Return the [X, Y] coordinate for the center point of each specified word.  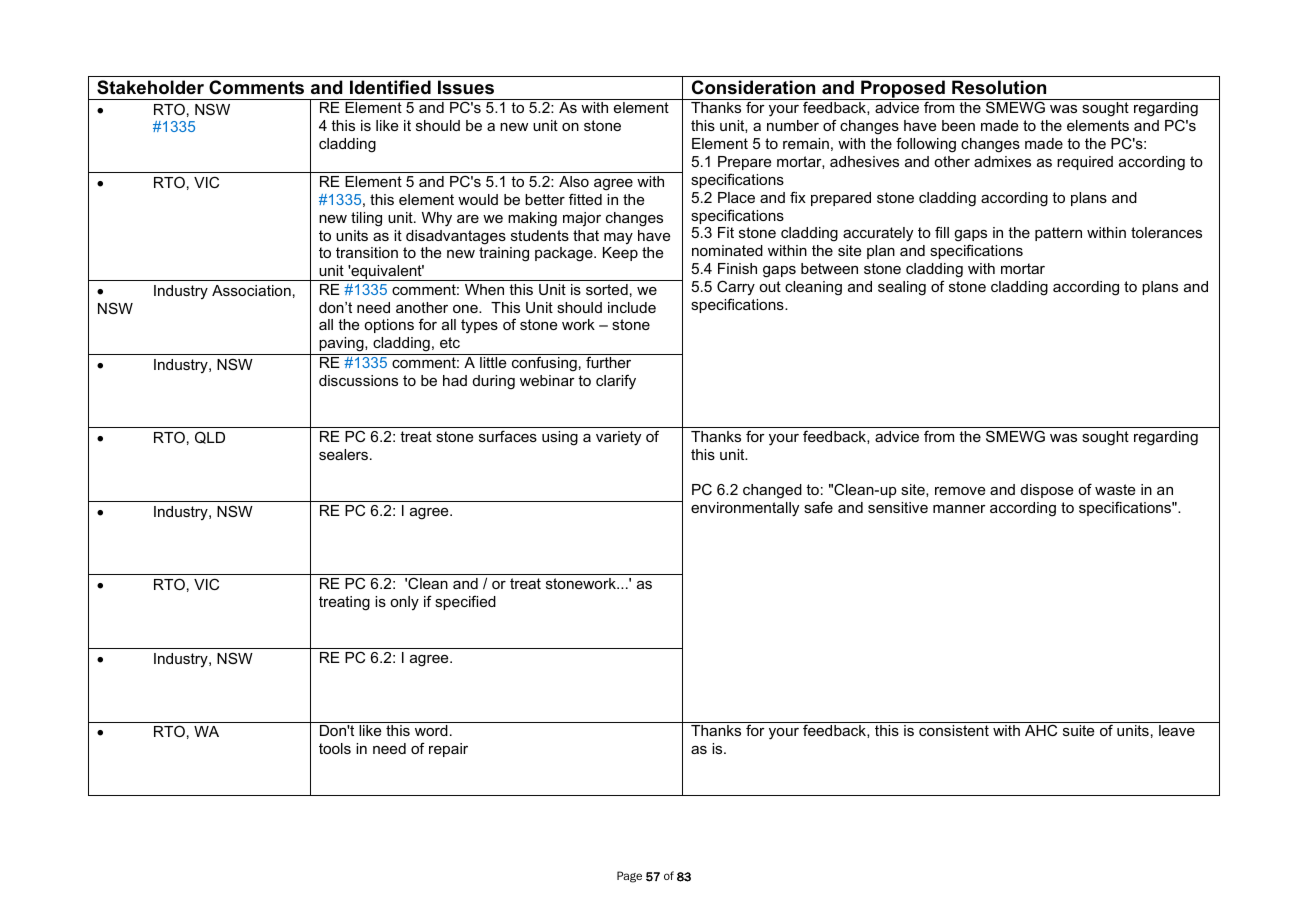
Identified [390, 87]
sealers [345, 454]
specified [465, 602]
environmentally [745, 509]
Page [629, 877]
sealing [902, 288]
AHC [1041, 730]
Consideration [753, 87]
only [404, 603]
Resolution [999, 87]
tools [335, 748]
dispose [1047, 491]
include [632, 307]
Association [251, 290]
